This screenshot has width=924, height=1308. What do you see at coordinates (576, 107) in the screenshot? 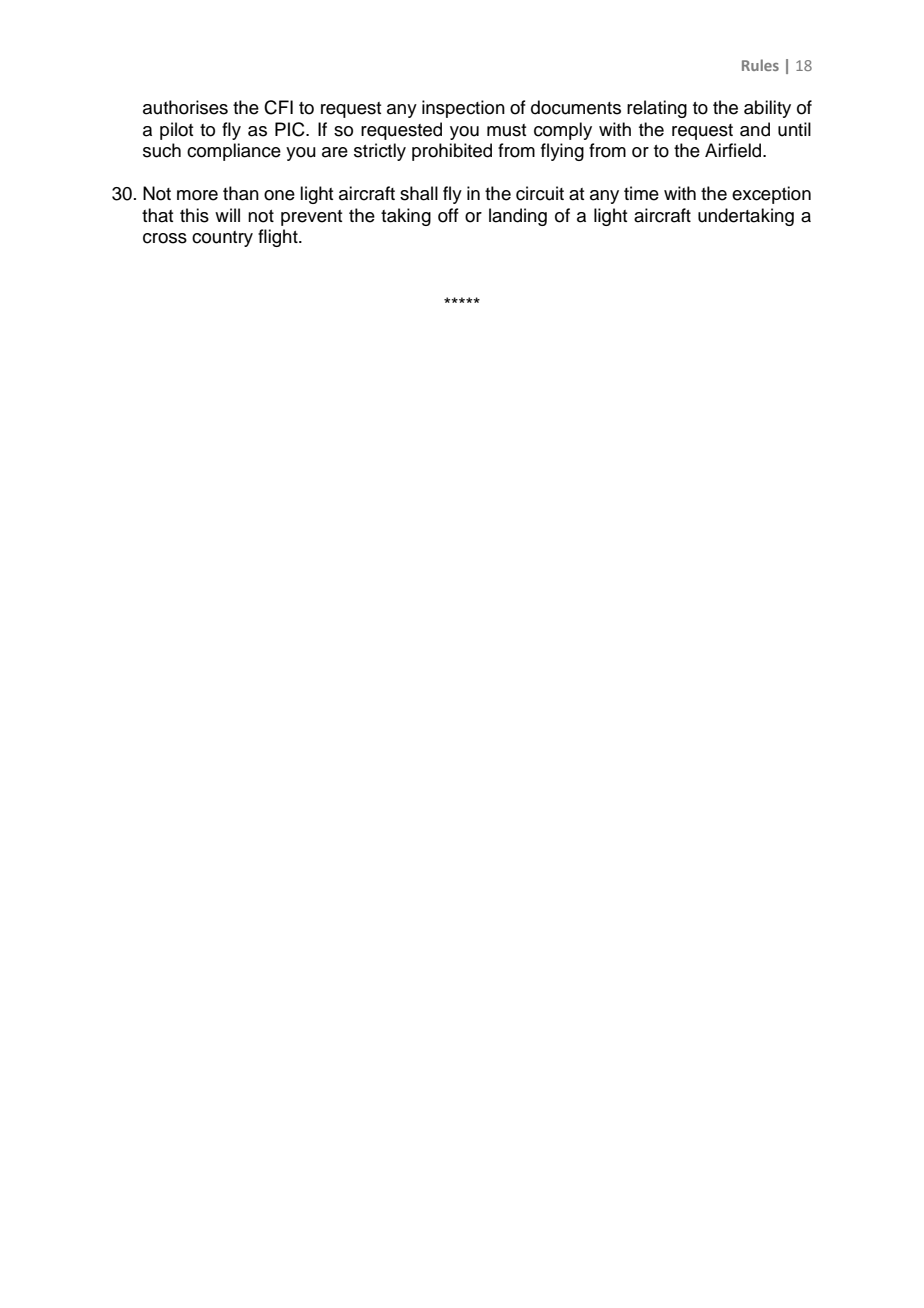
I see `documents` at bounding box center [576, 107].
